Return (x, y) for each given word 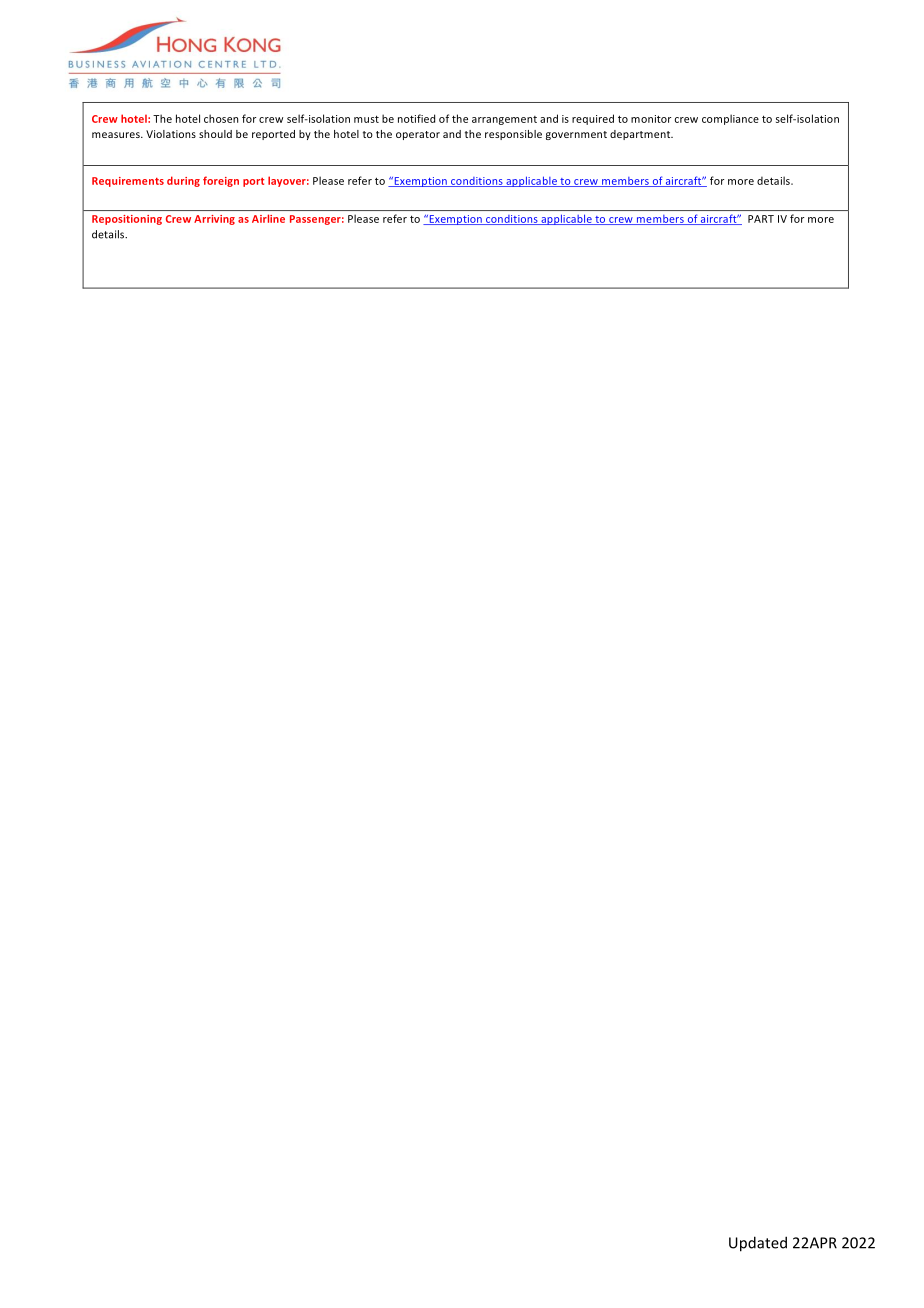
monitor (651, 119)
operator (418, 135)
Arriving (214, 220)
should (215, 134)
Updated (758, 1244)
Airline (268, 218)
